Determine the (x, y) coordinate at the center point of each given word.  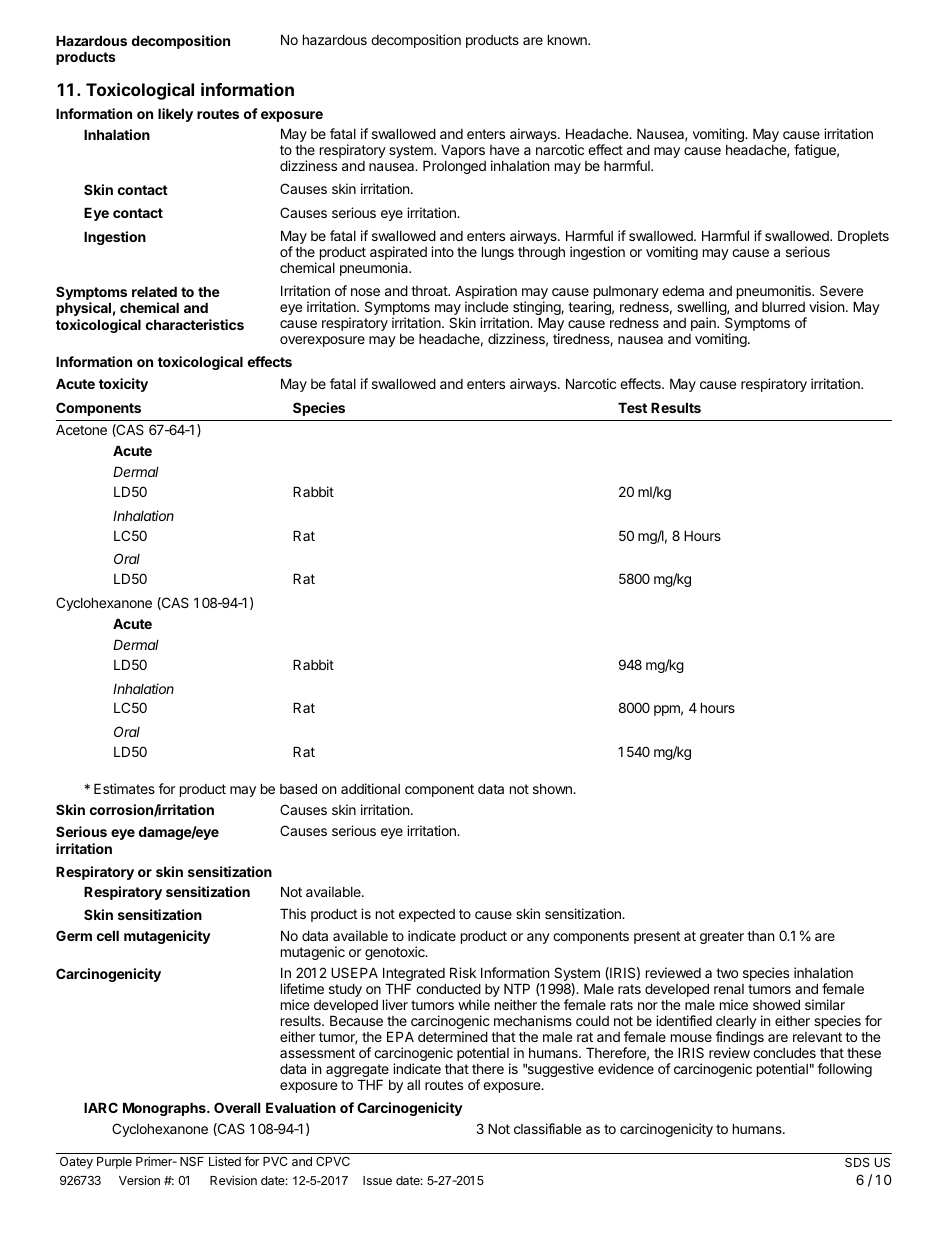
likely (175, 115)
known (568, 39)
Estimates (124, 788)
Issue (377, 1180)
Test (632, 407)
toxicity (123, 385)
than (760, 936)
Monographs (165, 1109)
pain (704, 324)
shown (553, 789)
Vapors (463, 151)
